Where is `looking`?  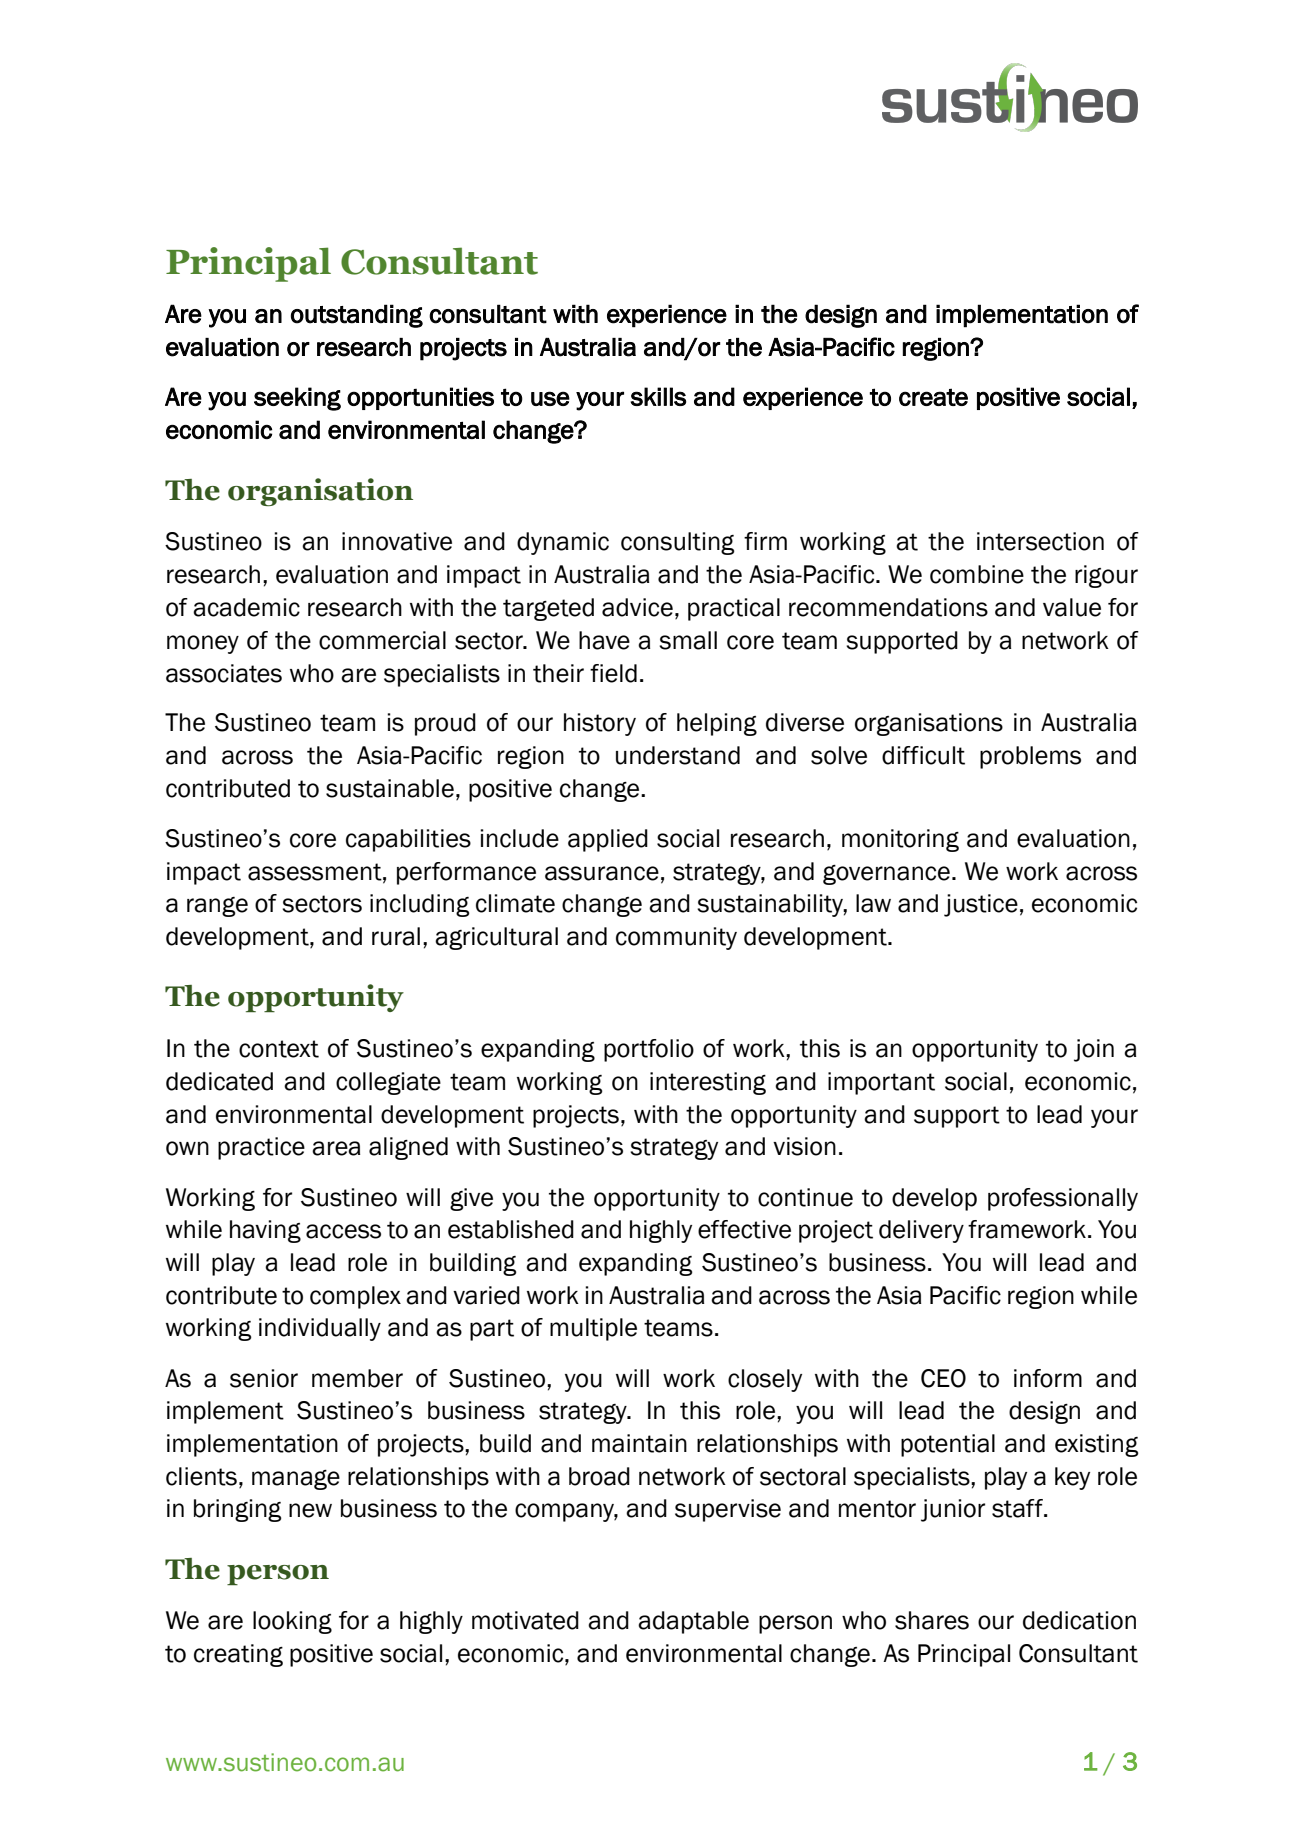 looking is located at coordinates (292, 1622).
